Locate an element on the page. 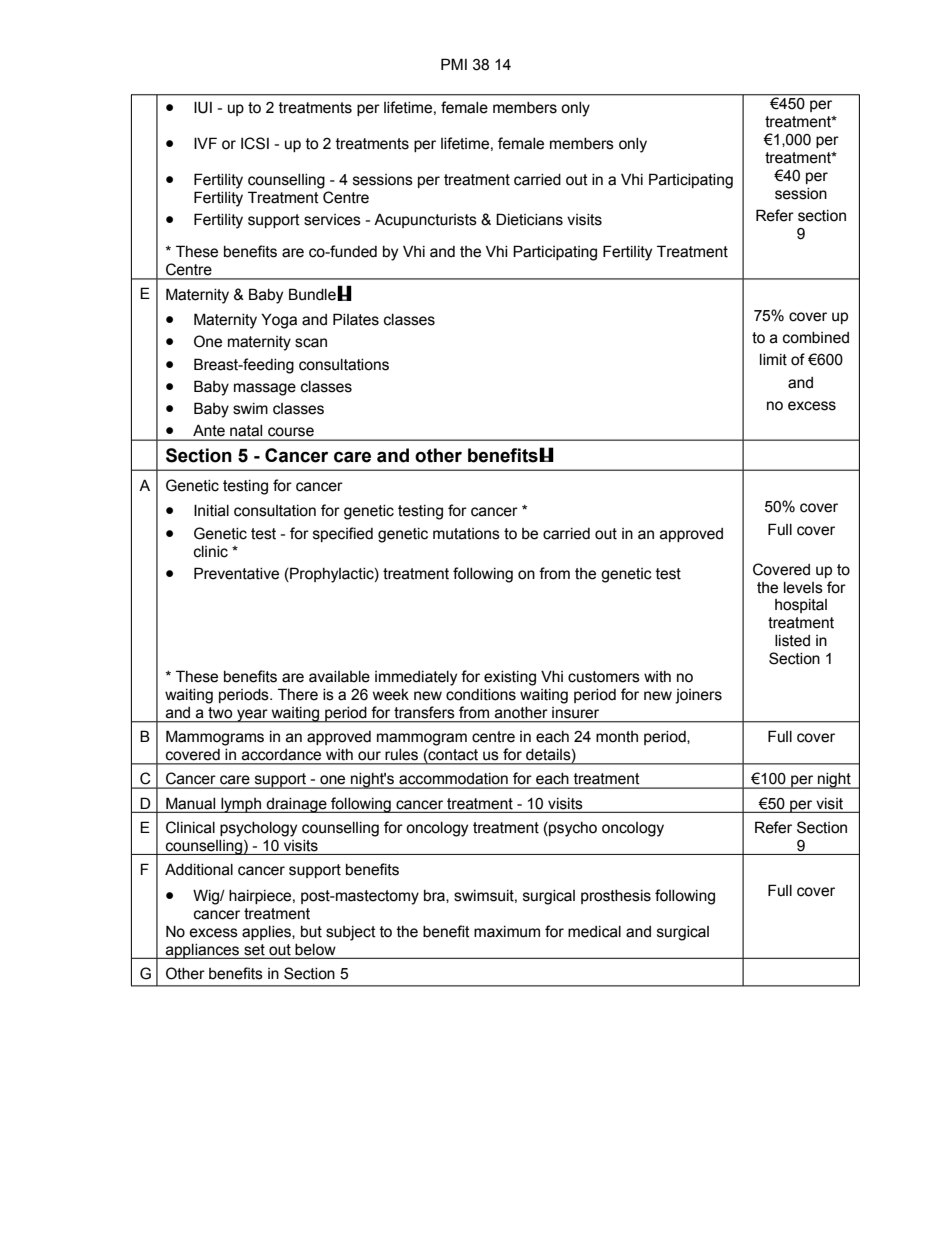  Dieticians is located at coordinates (529, 219).
